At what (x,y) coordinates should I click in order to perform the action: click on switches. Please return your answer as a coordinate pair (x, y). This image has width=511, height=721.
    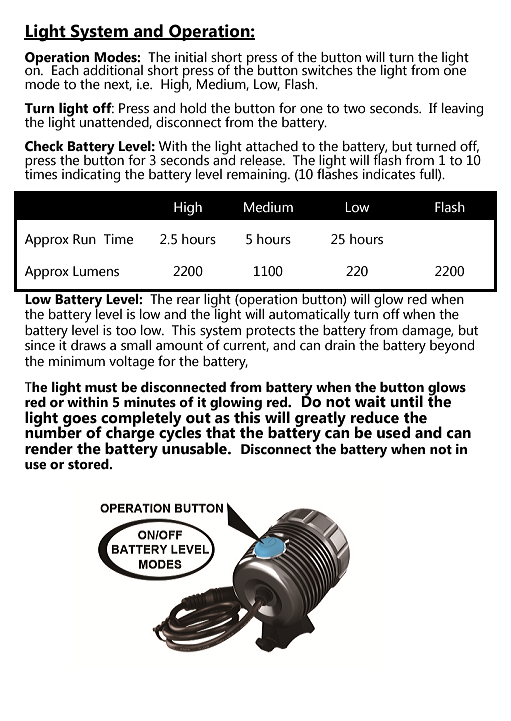
    Looking at the image, I should click on (327, 70).
